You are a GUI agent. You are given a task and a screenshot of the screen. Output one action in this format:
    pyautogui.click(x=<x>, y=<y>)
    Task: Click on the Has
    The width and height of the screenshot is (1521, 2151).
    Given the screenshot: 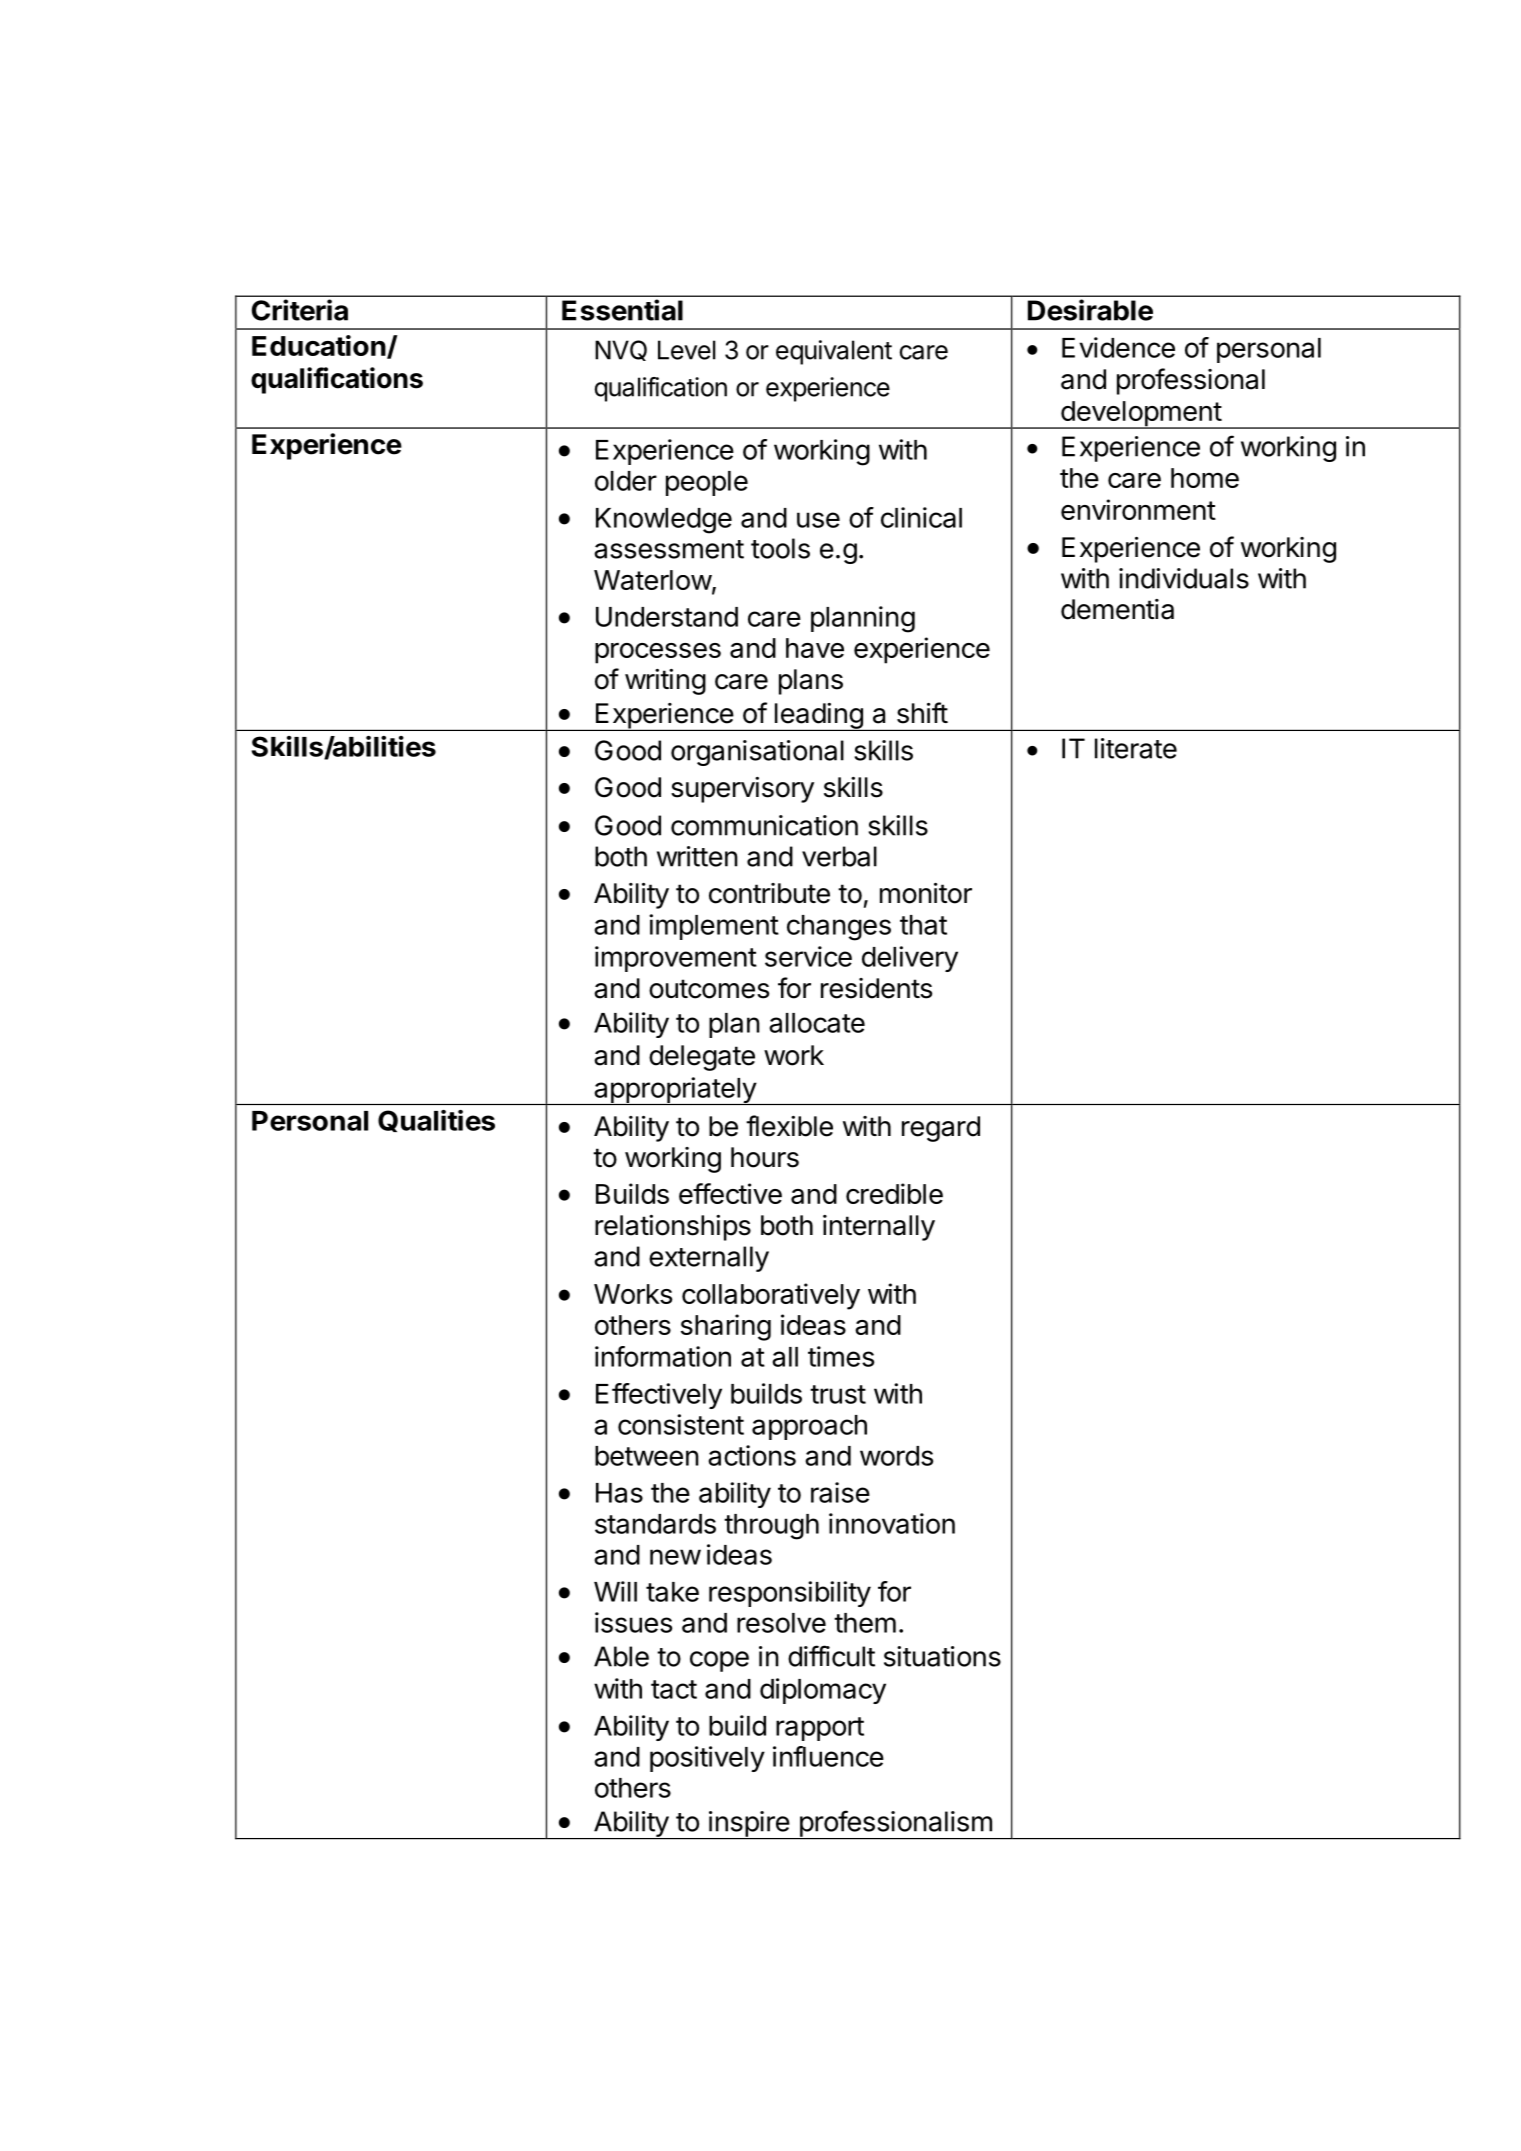 What is the action you would take?
    pyautogui.click(x=619, y=1493)
